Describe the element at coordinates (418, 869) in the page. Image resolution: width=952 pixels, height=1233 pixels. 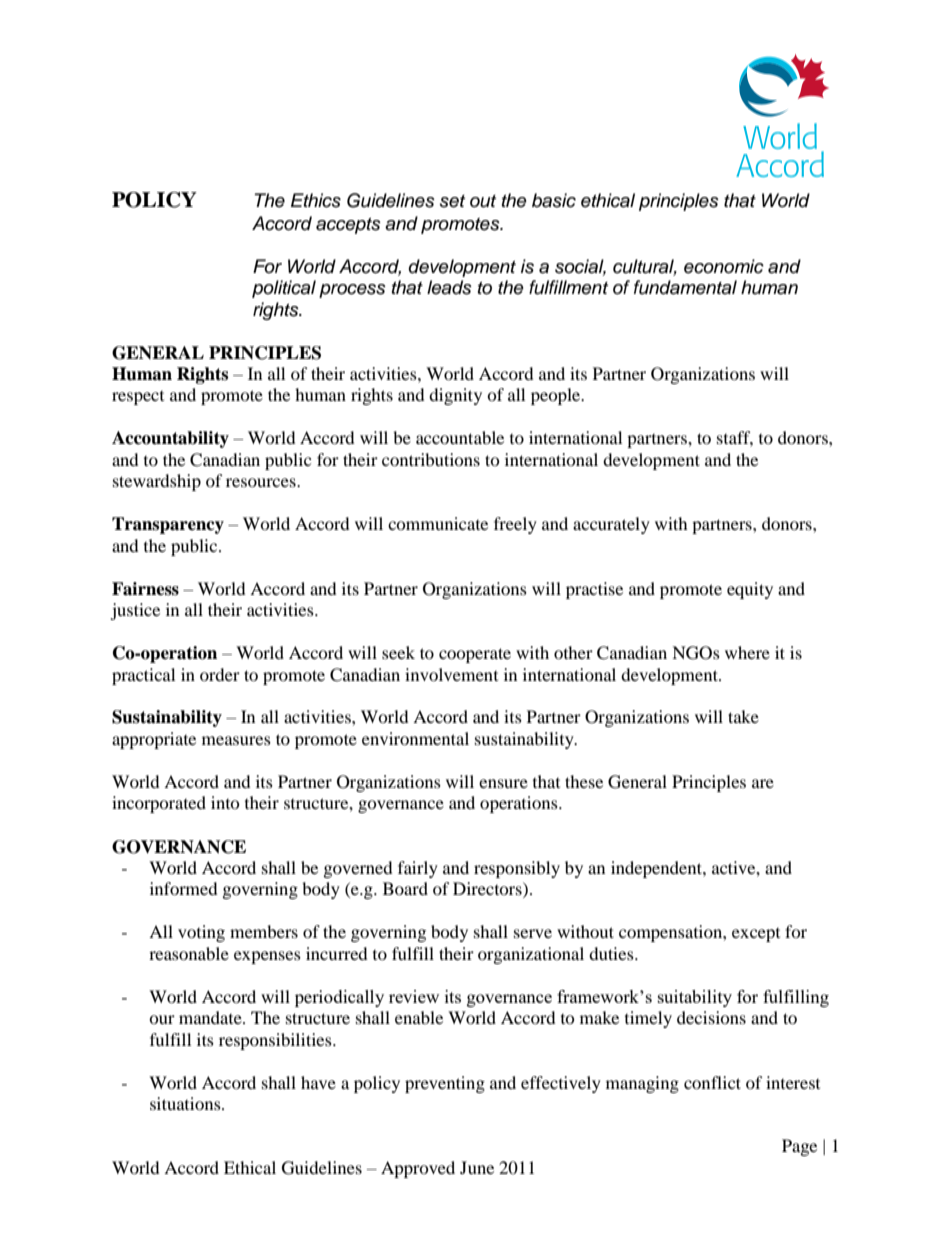
I see `fairly` at that location.
